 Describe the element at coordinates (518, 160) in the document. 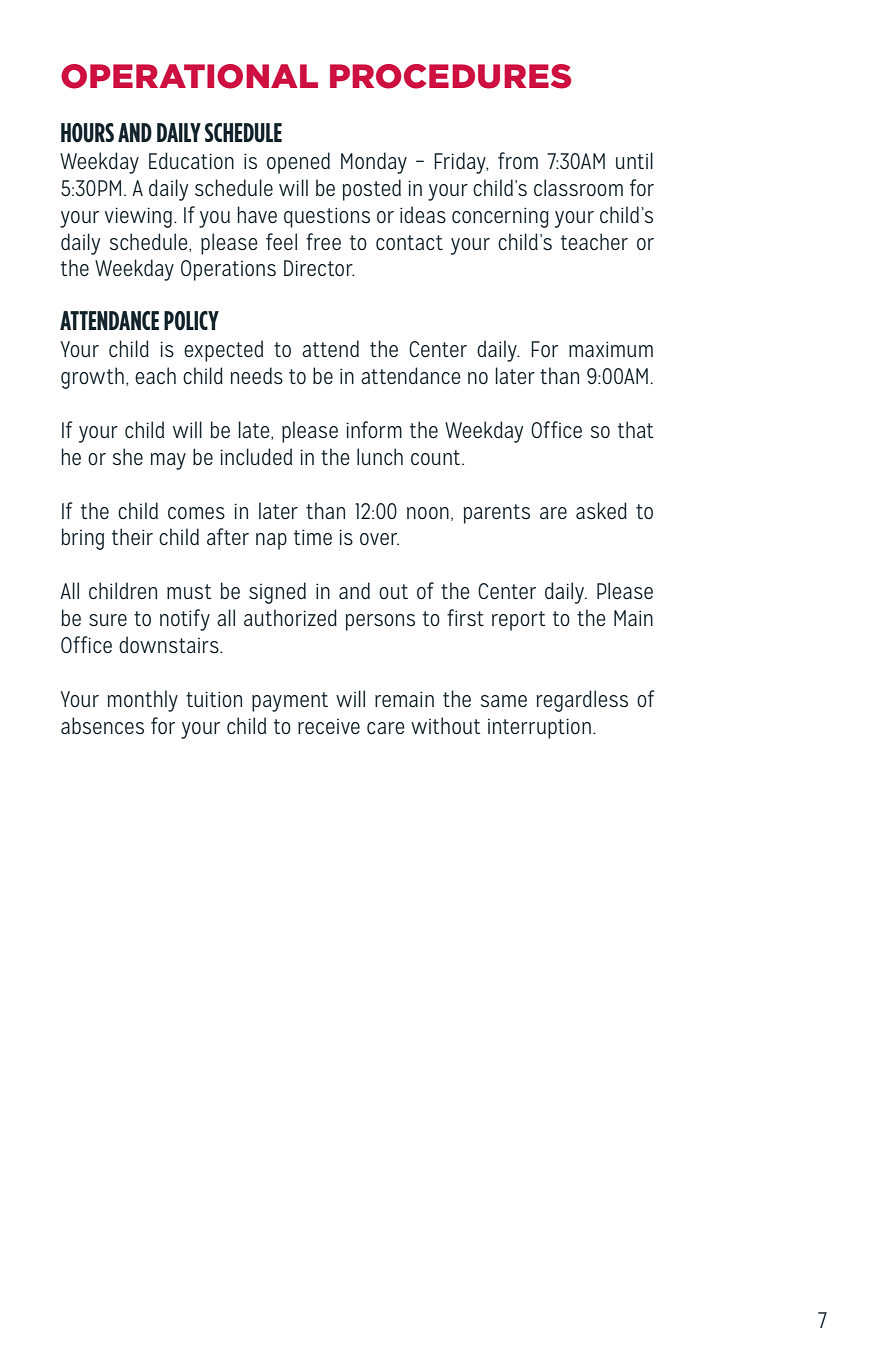

I see `from` at that location.
